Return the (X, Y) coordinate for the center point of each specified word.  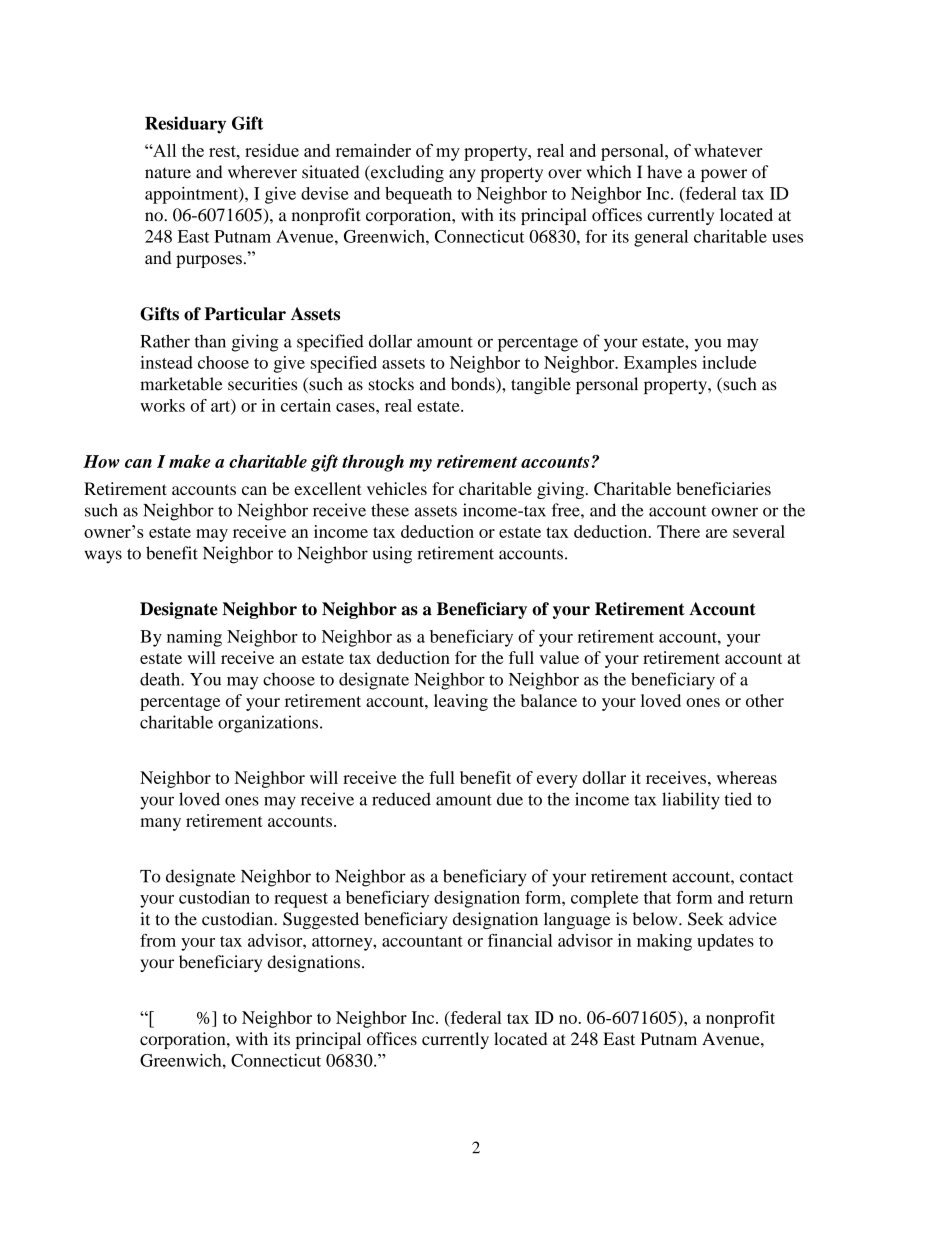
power (724, 175)
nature (168, 173)
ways (103, 557)
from (158, 940)
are (717, 533)
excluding (406, 173)
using (392, 555)
